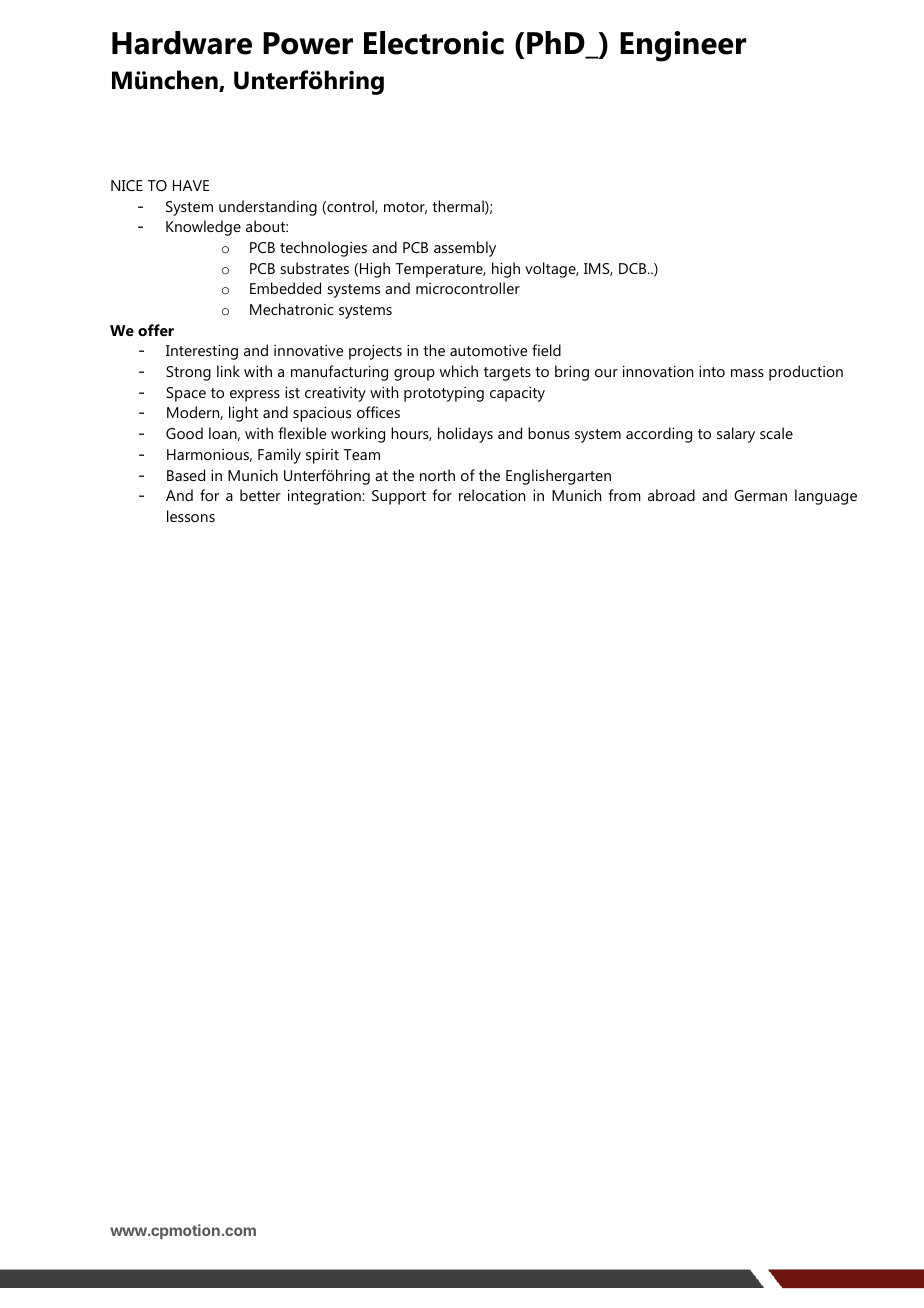 This document has height=1308, width=924. What do you see at coordinates (492, 495) in the document?
I see `relocation` at bounding box center [492, 495].
